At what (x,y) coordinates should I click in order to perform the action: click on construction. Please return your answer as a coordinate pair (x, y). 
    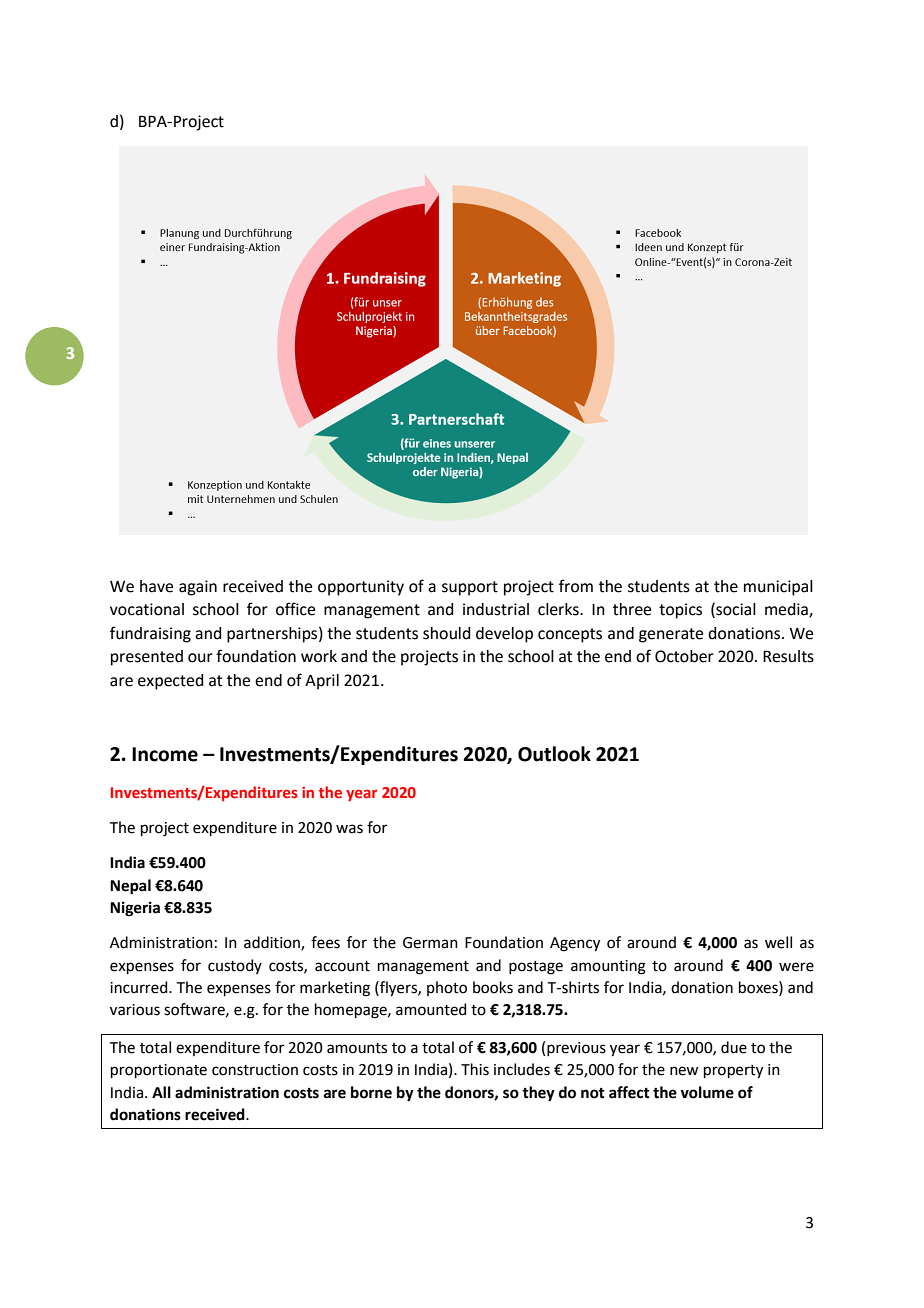
    Looking at the image, I should click on (255, 1070).
